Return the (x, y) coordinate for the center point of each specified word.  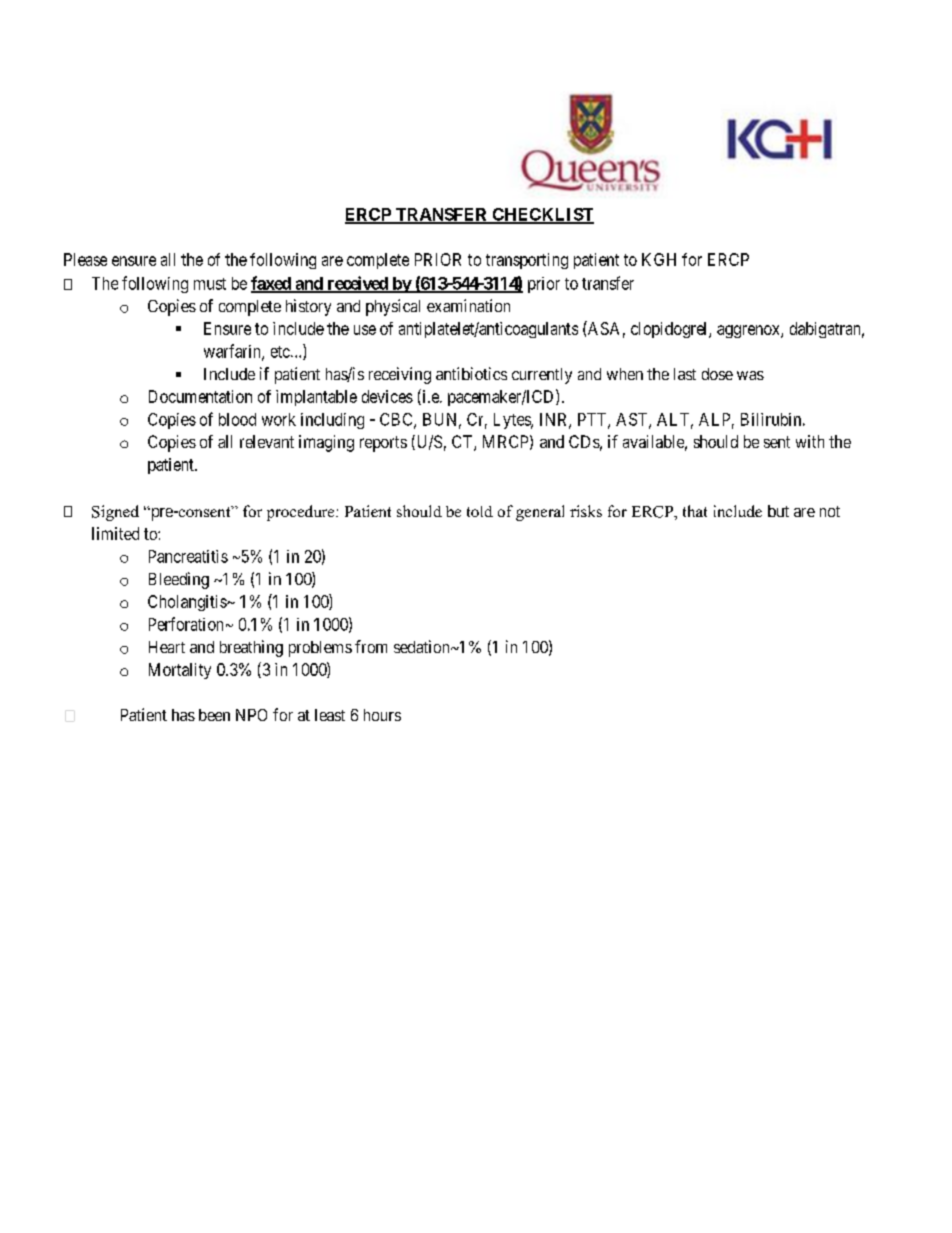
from (371, 646)
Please (85, 259)
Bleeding (179, 580)
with (810, 441)
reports (383, 444)
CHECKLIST (542, 215)
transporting (527, 261)
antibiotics (471, 373)
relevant (267, 441)
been (214, 715)
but (778, 511)
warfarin (233, 352)
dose (717, 374)
